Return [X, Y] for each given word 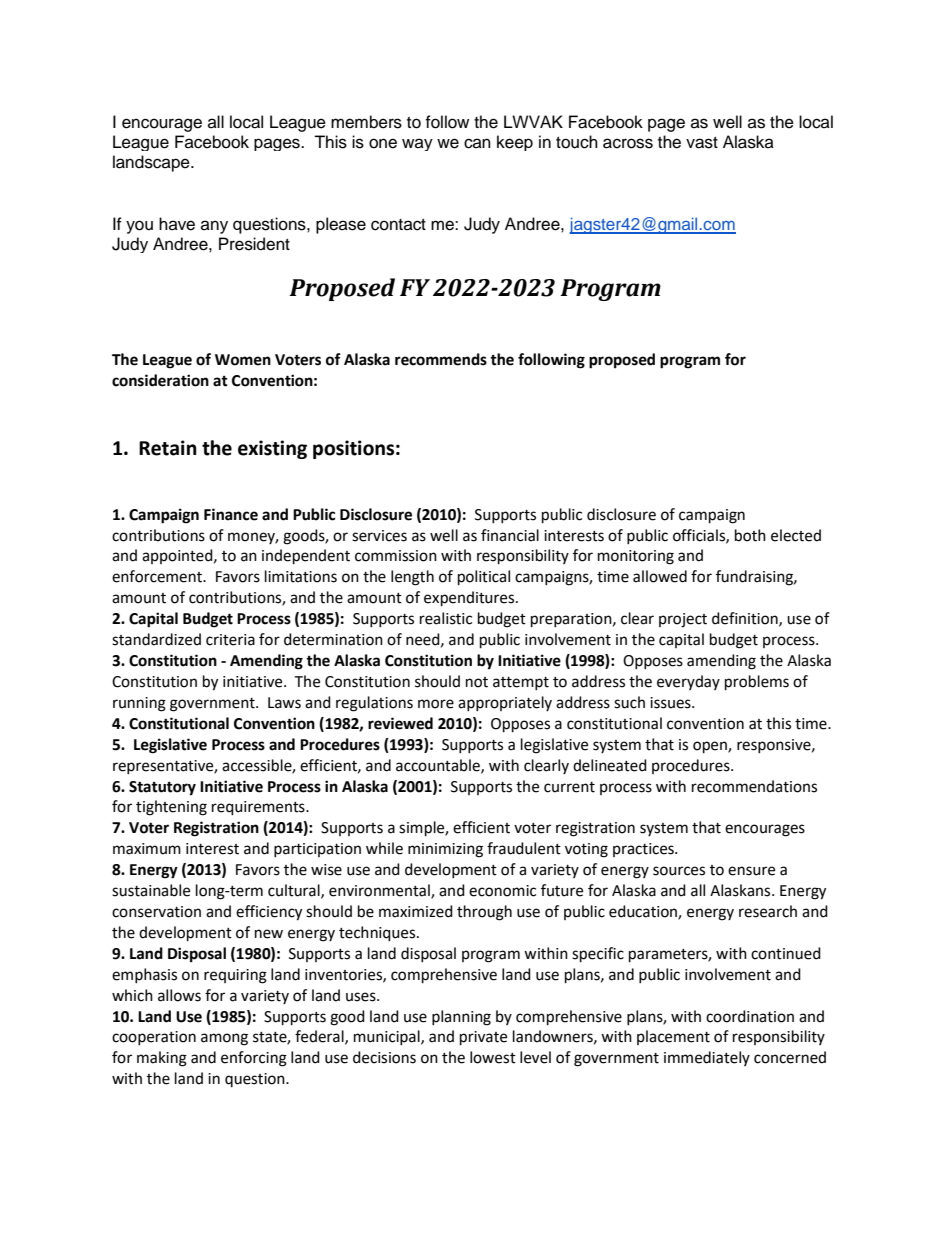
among [224, 1039]
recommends [441, 359]
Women [243, 360]
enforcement [158, 576]
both [750, 535]
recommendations [754, 786]
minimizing [445, 850]
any [214, 227]
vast [702, 143]
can [477, 143]
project [683, 620]
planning [461, 1018]
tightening [171, 808]
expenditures [470, 599]
